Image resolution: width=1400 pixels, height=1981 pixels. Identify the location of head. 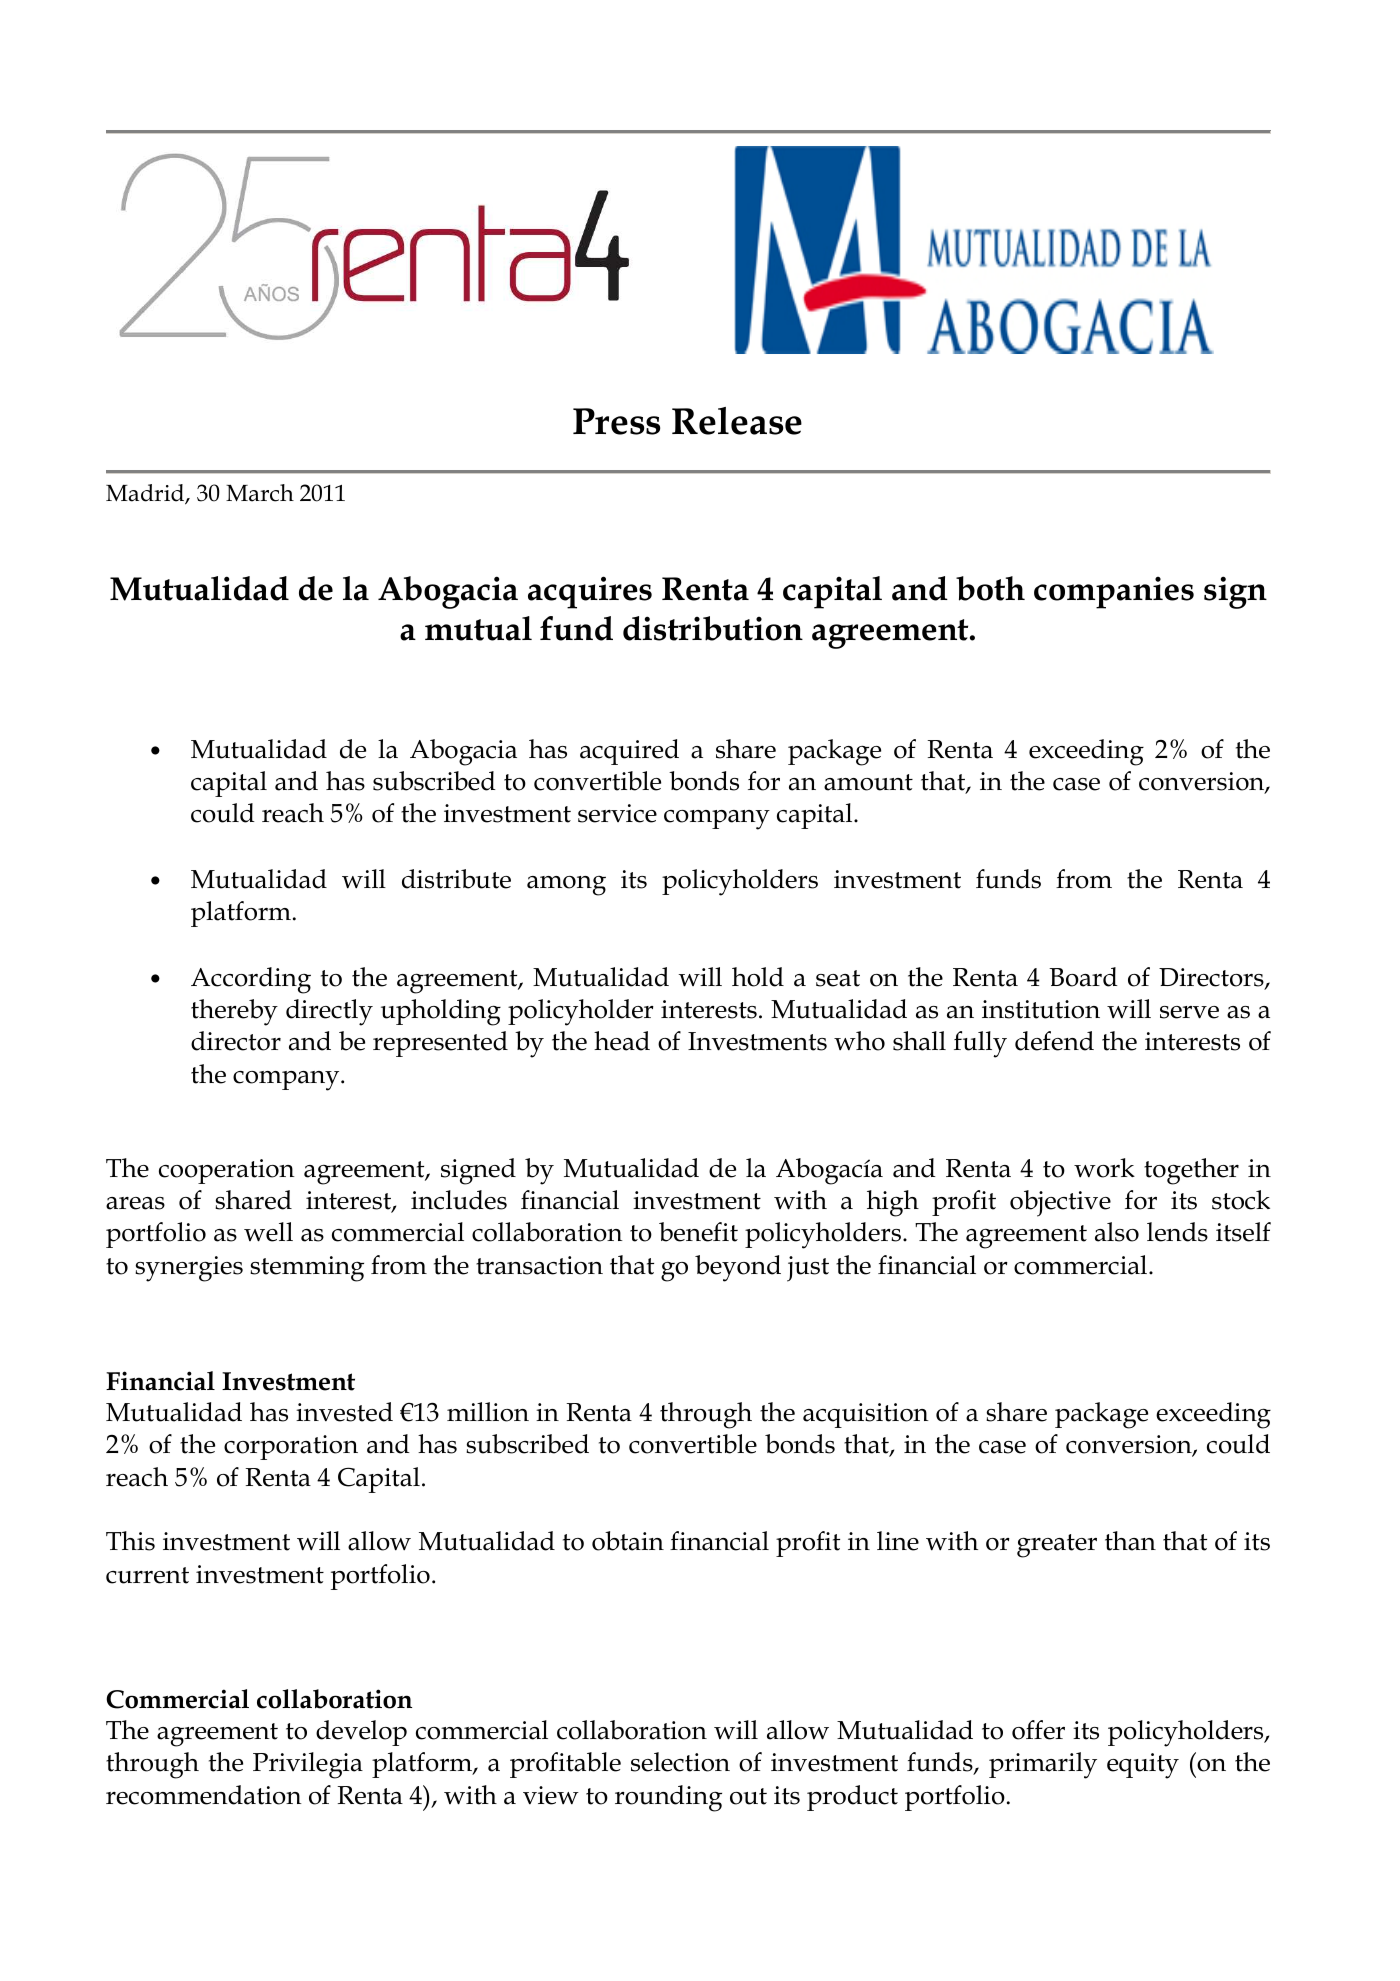
(622, 1041).
